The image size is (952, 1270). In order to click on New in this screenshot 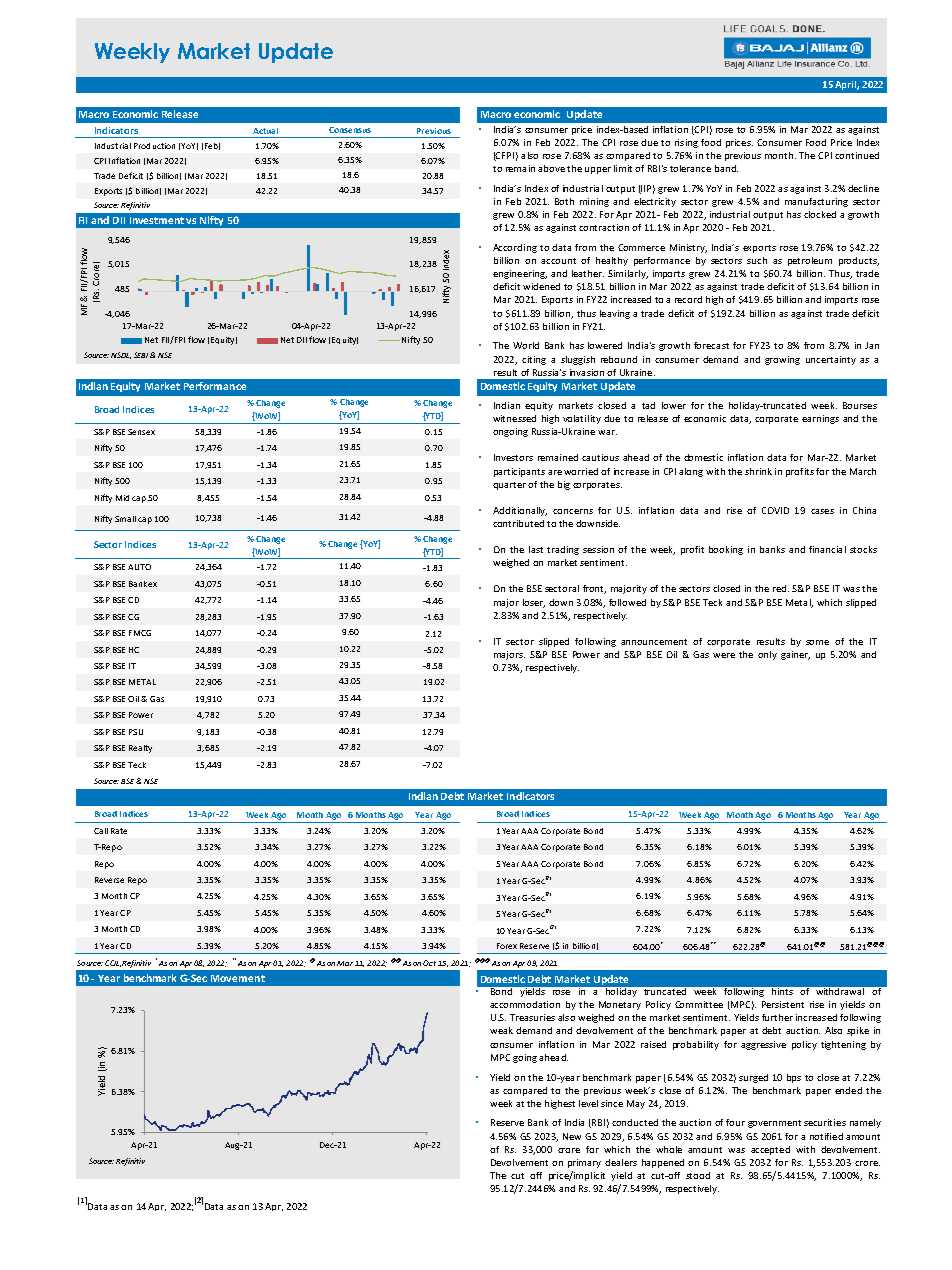, I will do `click(572, 1136)`.
